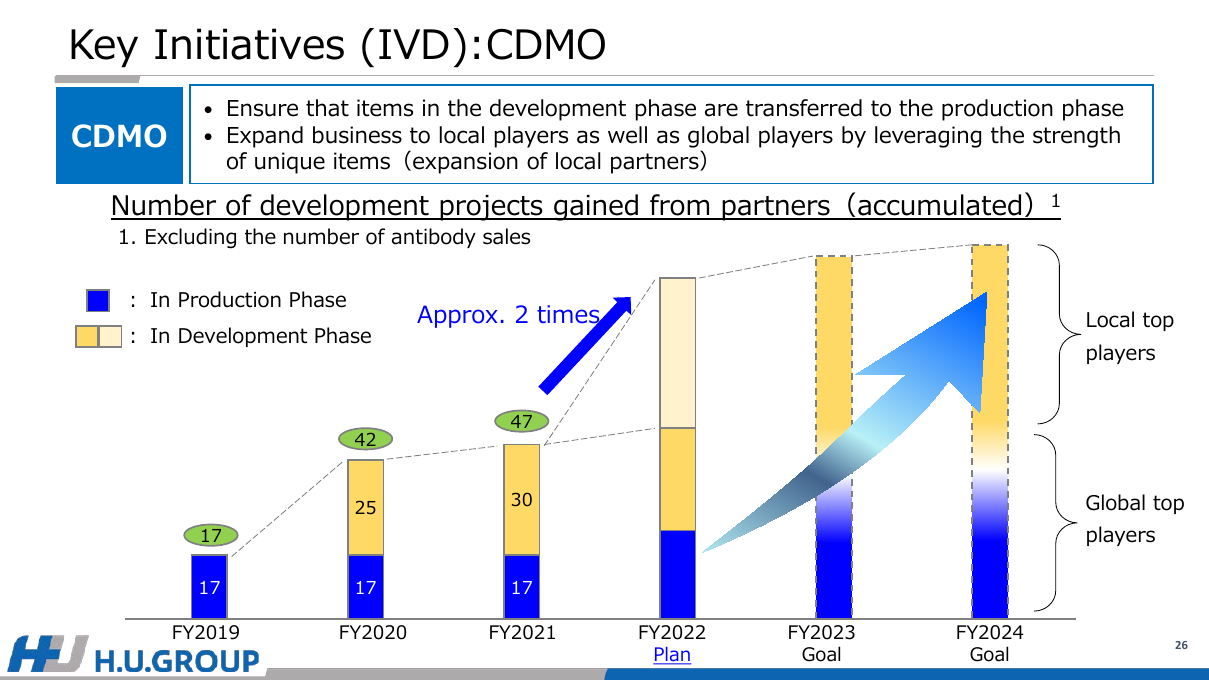 This image has width=1209, height=680. I want to click on antibody, so click(434, 238).
